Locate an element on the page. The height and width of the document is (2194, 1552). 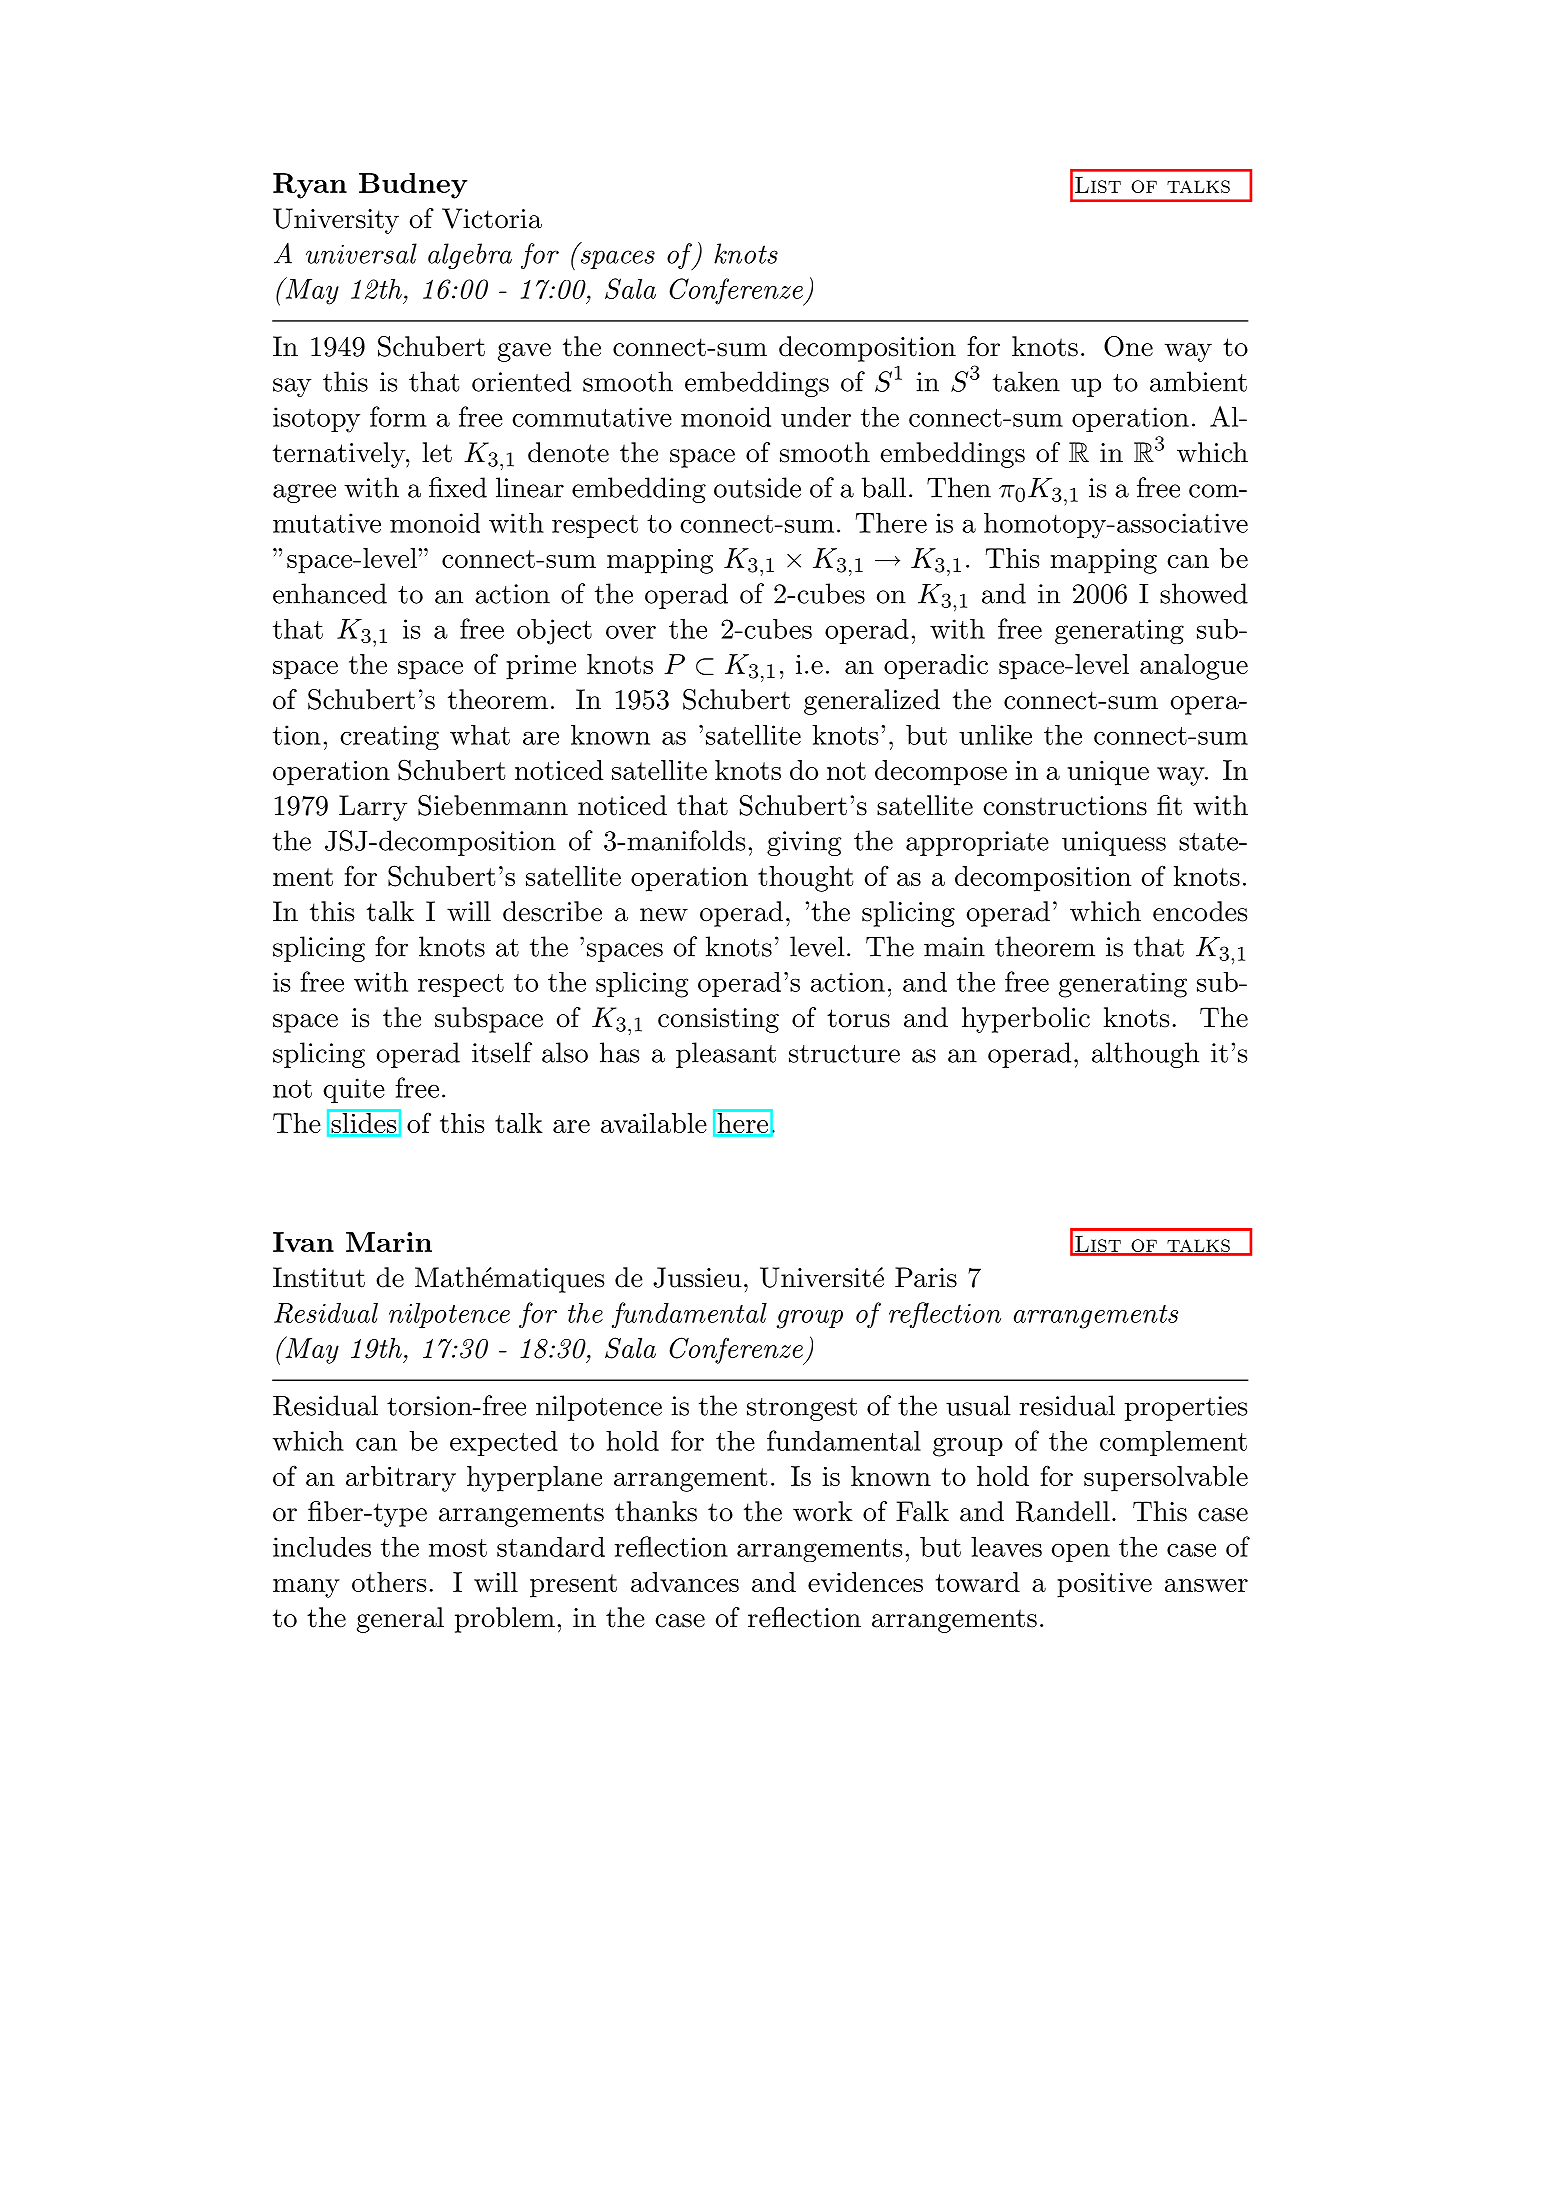
One is located at coordinates (1128, 346).
